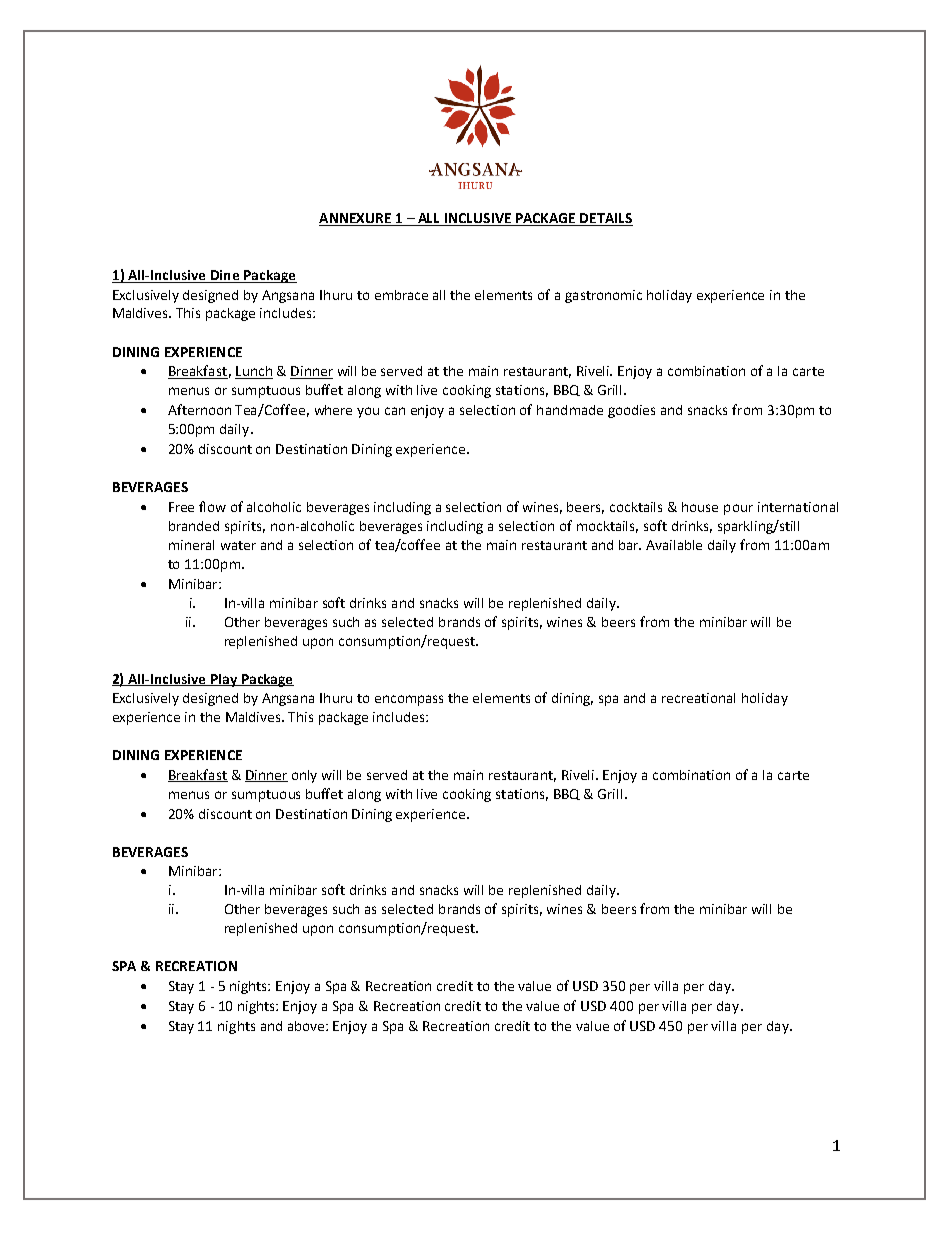 The width and height of the page is (952, 1233). I want to click on Play, so click(223, 680).
